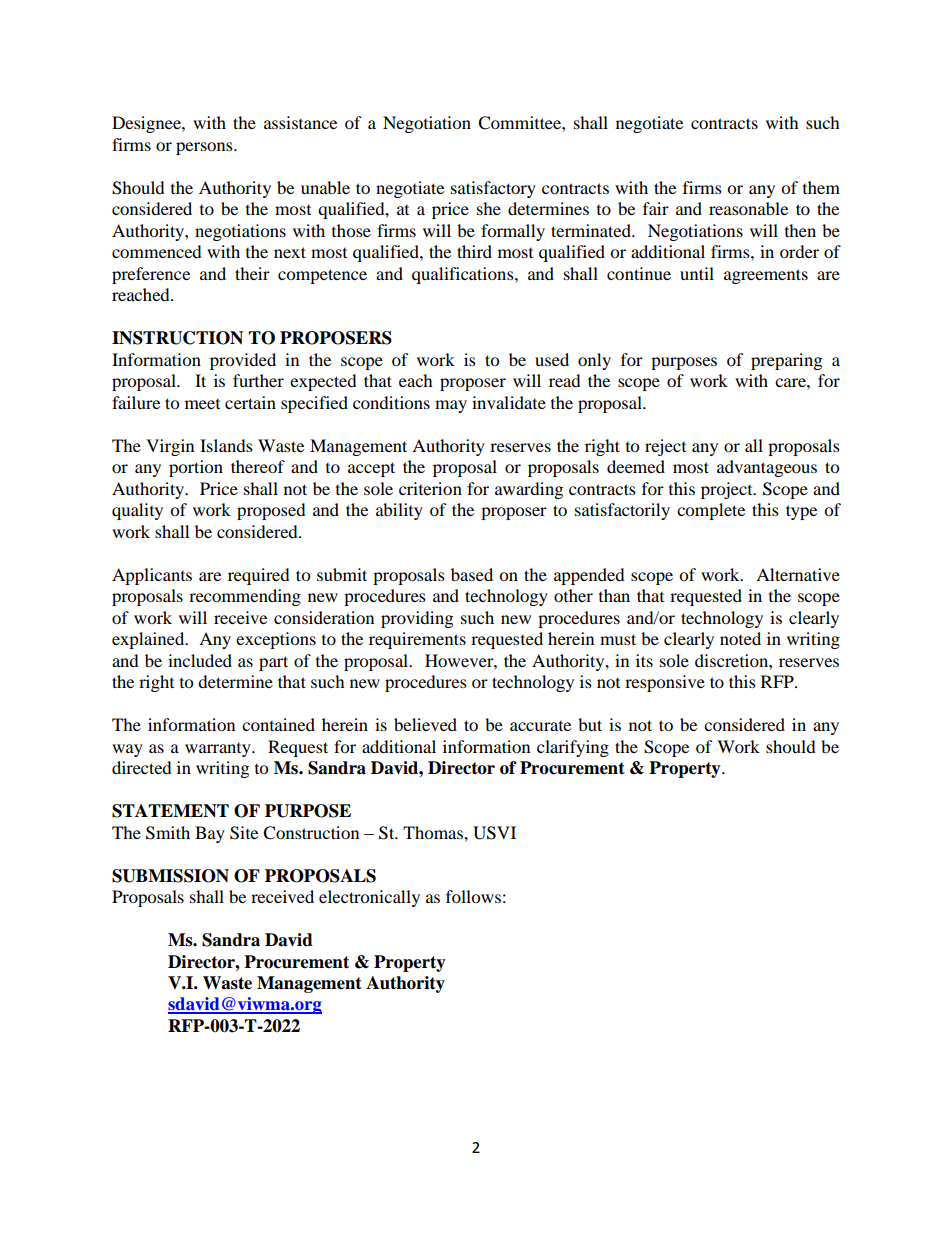 Image resolution: width=952 pixels, height=1233 pixels. I want to click on persons, so click(205, 148).
